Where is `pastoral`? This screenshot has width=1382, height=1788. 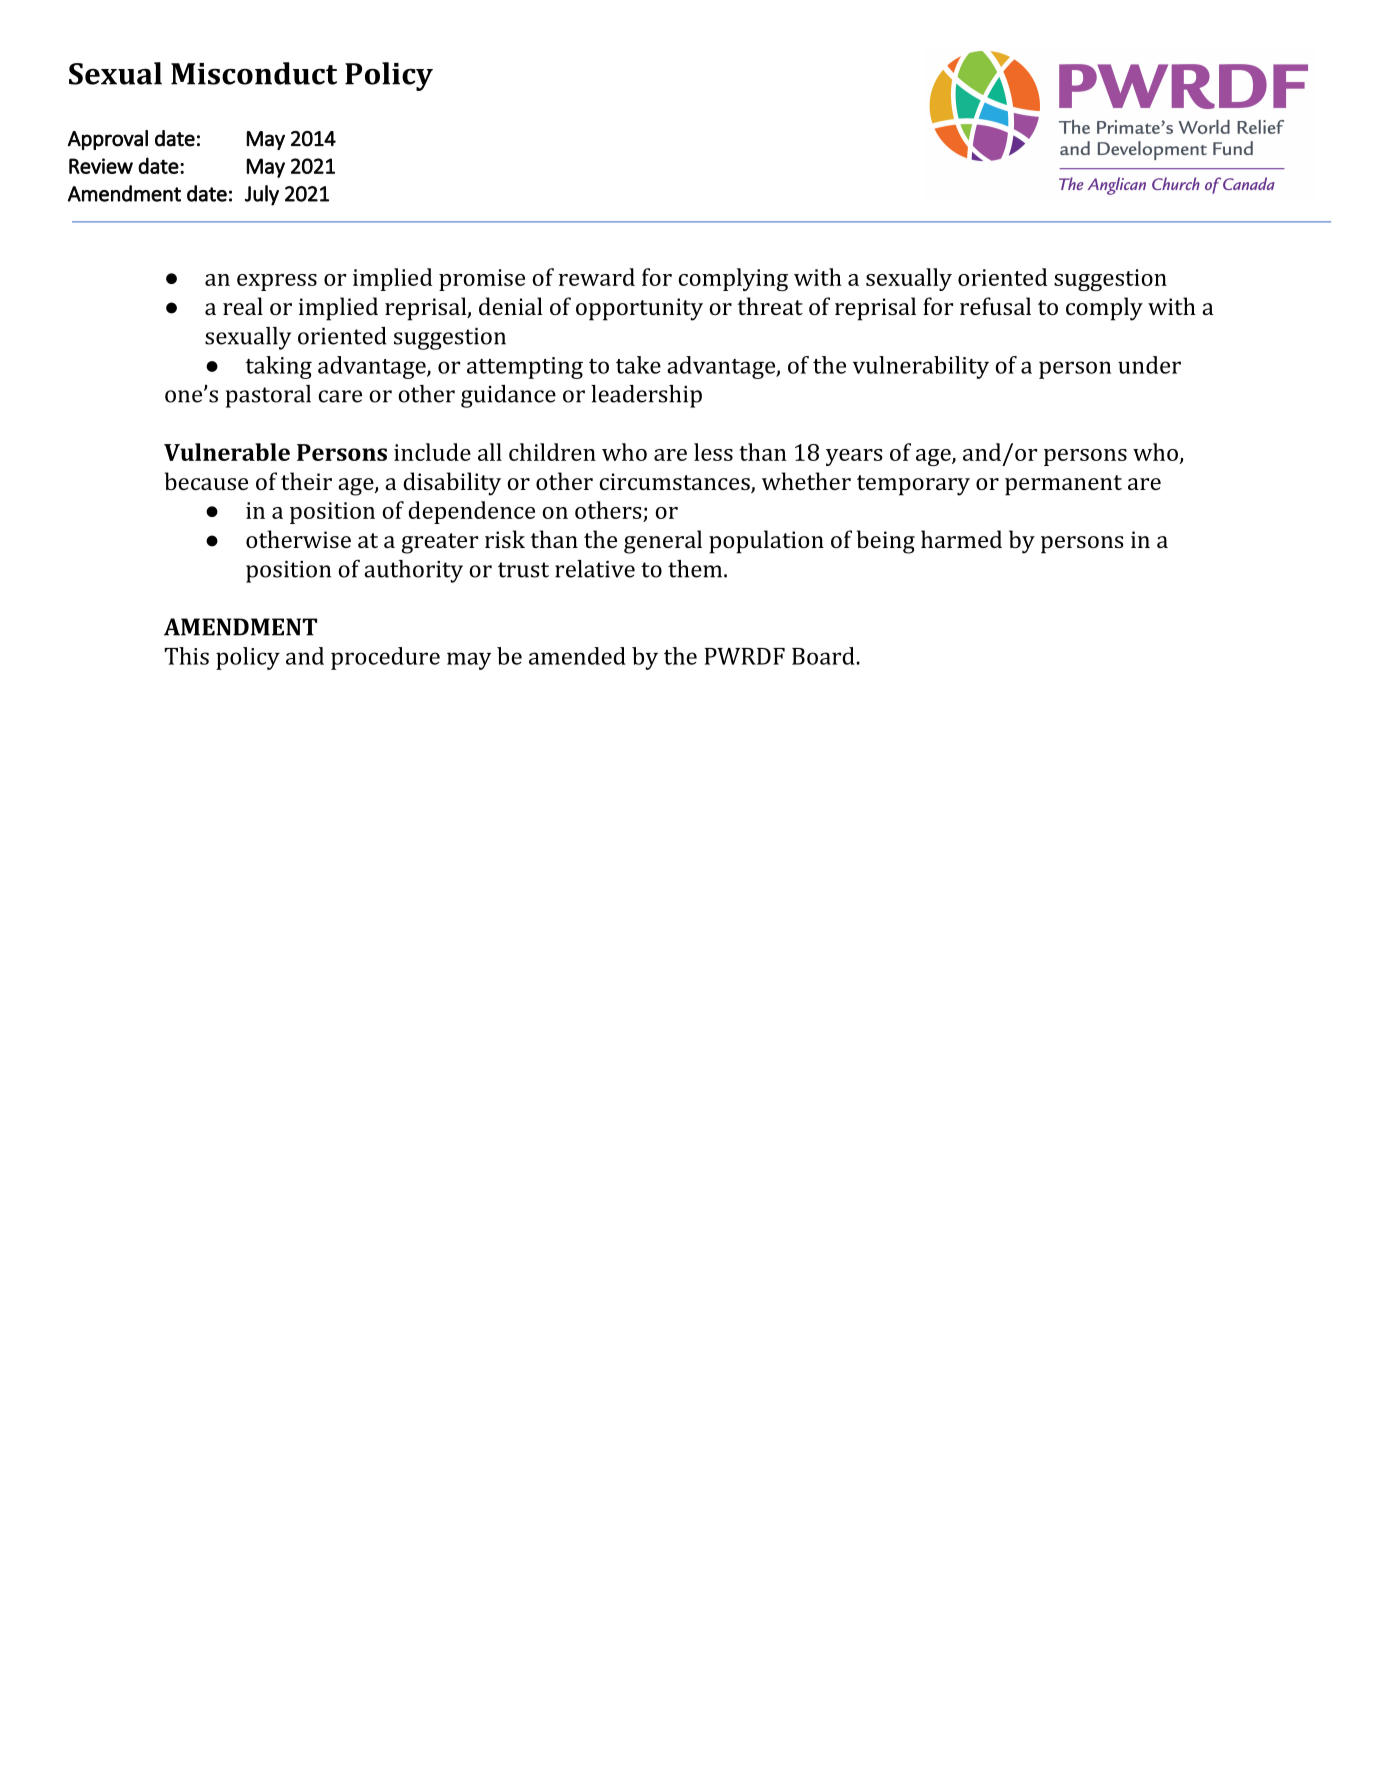 pastoral is located at coordinates (268, 396).
